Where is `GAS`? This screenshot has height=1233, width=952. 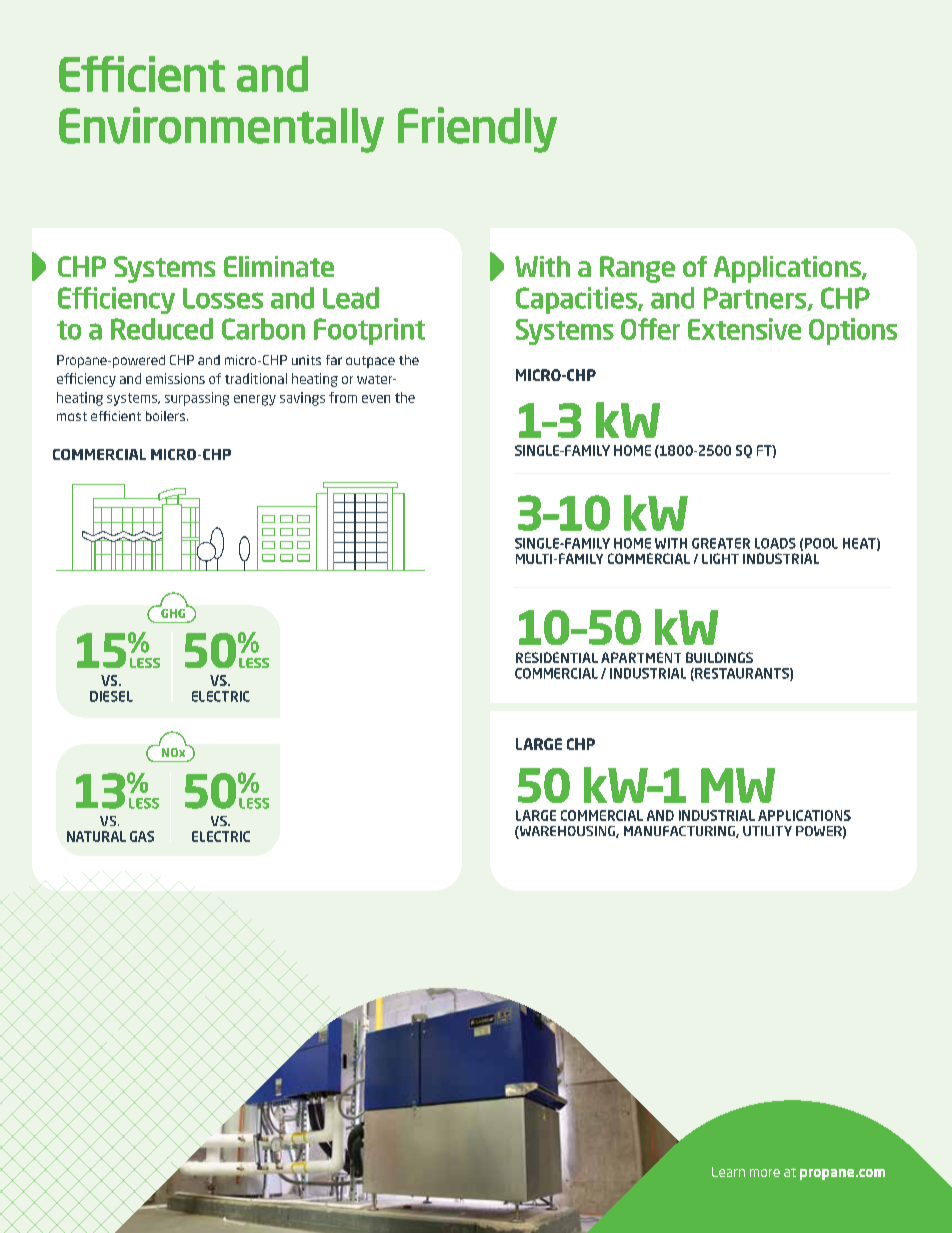 GAS is located at coordinates (142, 836).
